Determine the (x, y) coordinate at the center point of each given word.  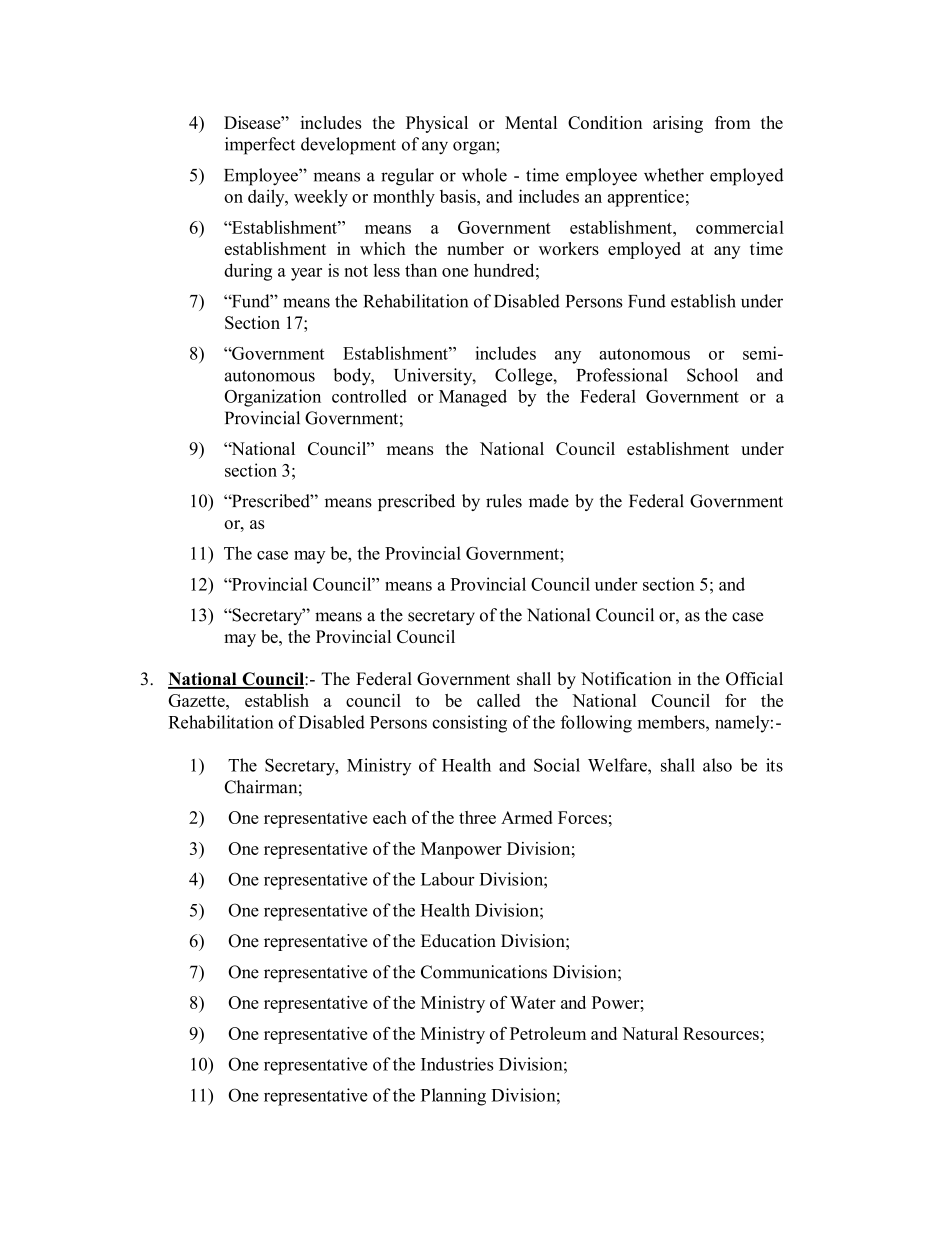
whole (484, 175)
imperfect (260, 146)
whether (674, 175)
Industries (457, 1064)
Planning (453, 1097)
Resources (721, 1033)
